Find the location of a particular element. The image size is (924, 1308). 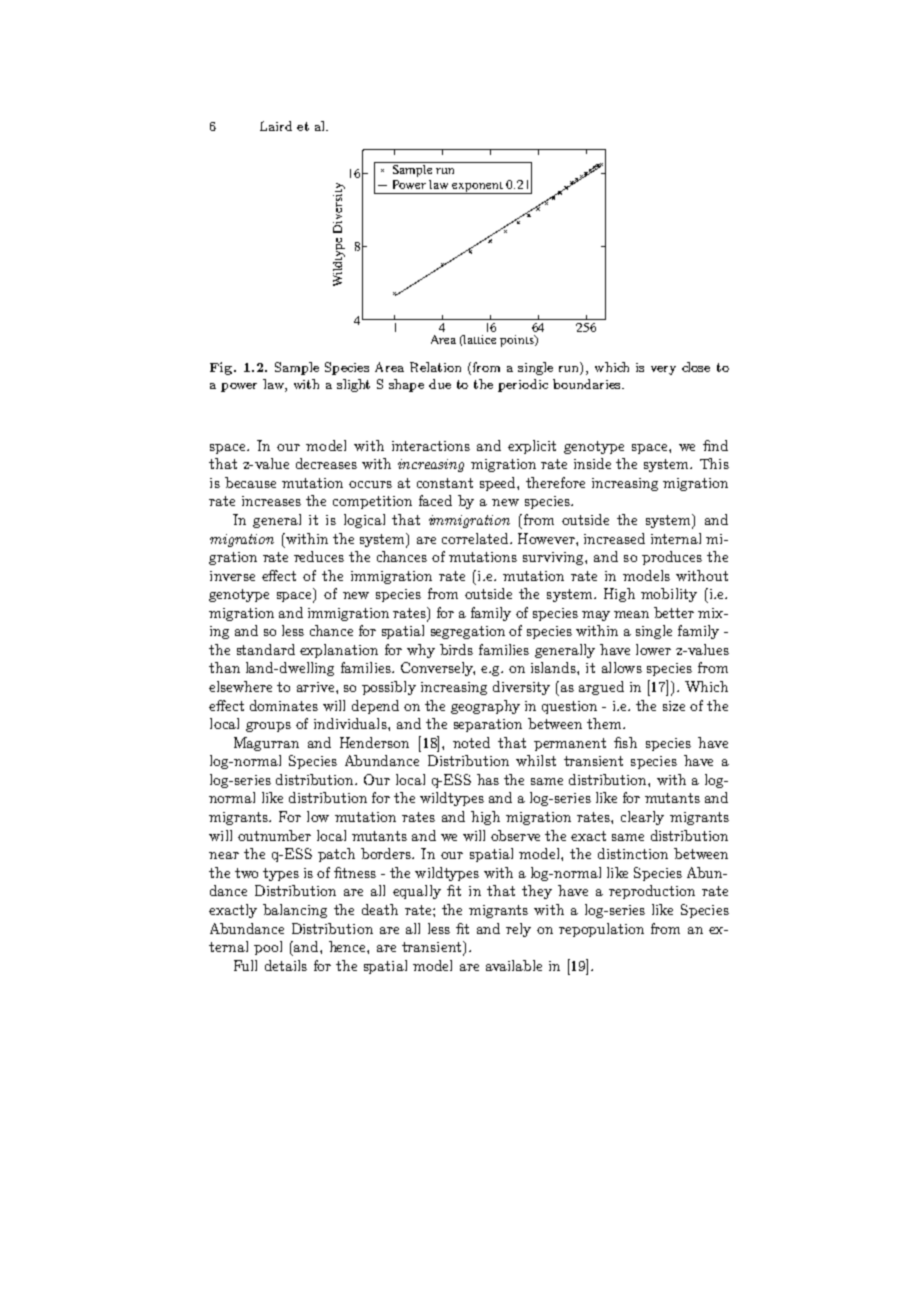

rely is located at coordinates (518, 930).
